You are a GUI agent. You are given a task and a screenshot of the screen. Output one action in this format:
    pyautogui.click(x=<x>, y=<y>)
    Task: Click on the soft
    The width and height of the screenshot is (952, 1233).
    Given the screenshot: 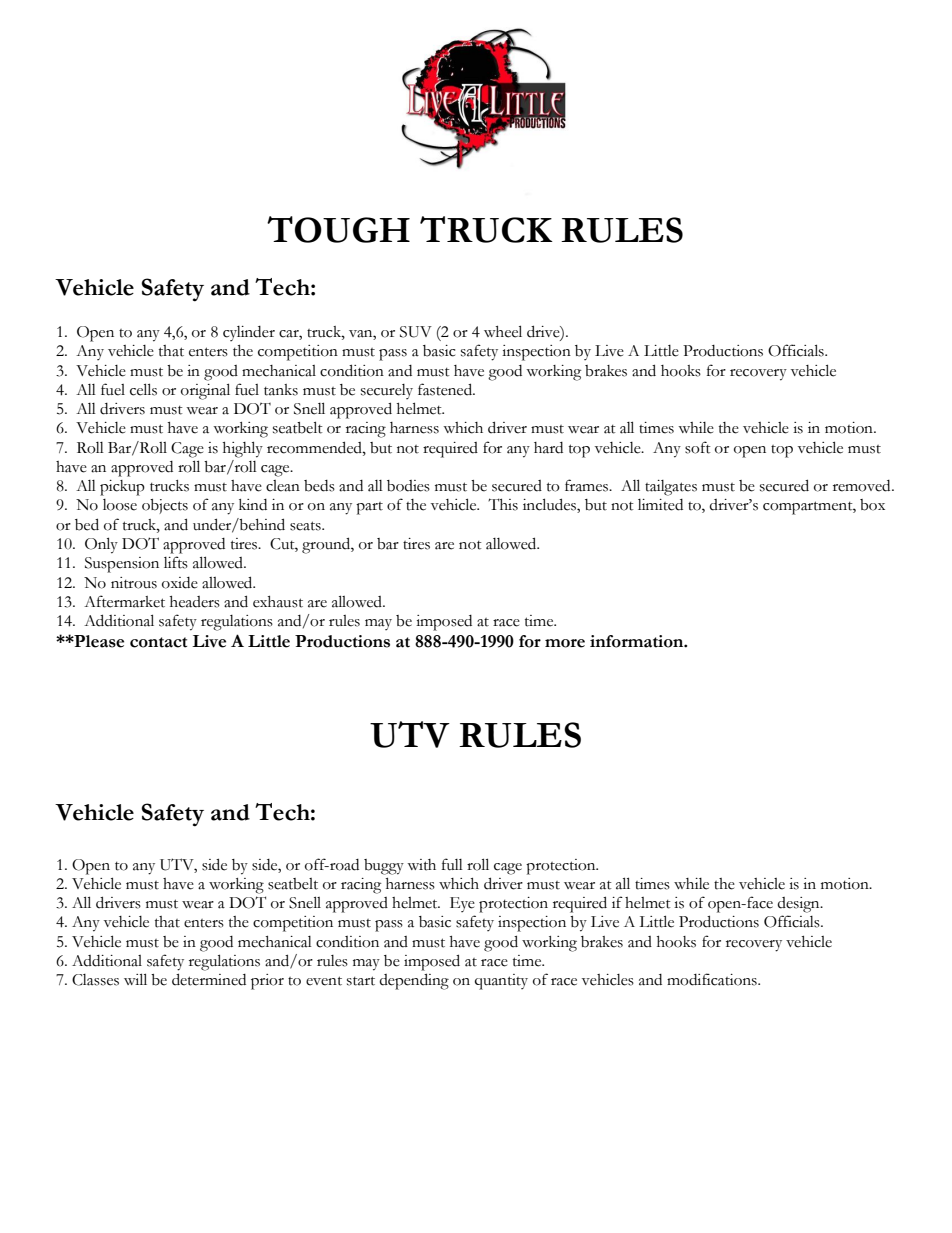 What is the action you would take?
    pyautogui.click(x=698, y=447)
